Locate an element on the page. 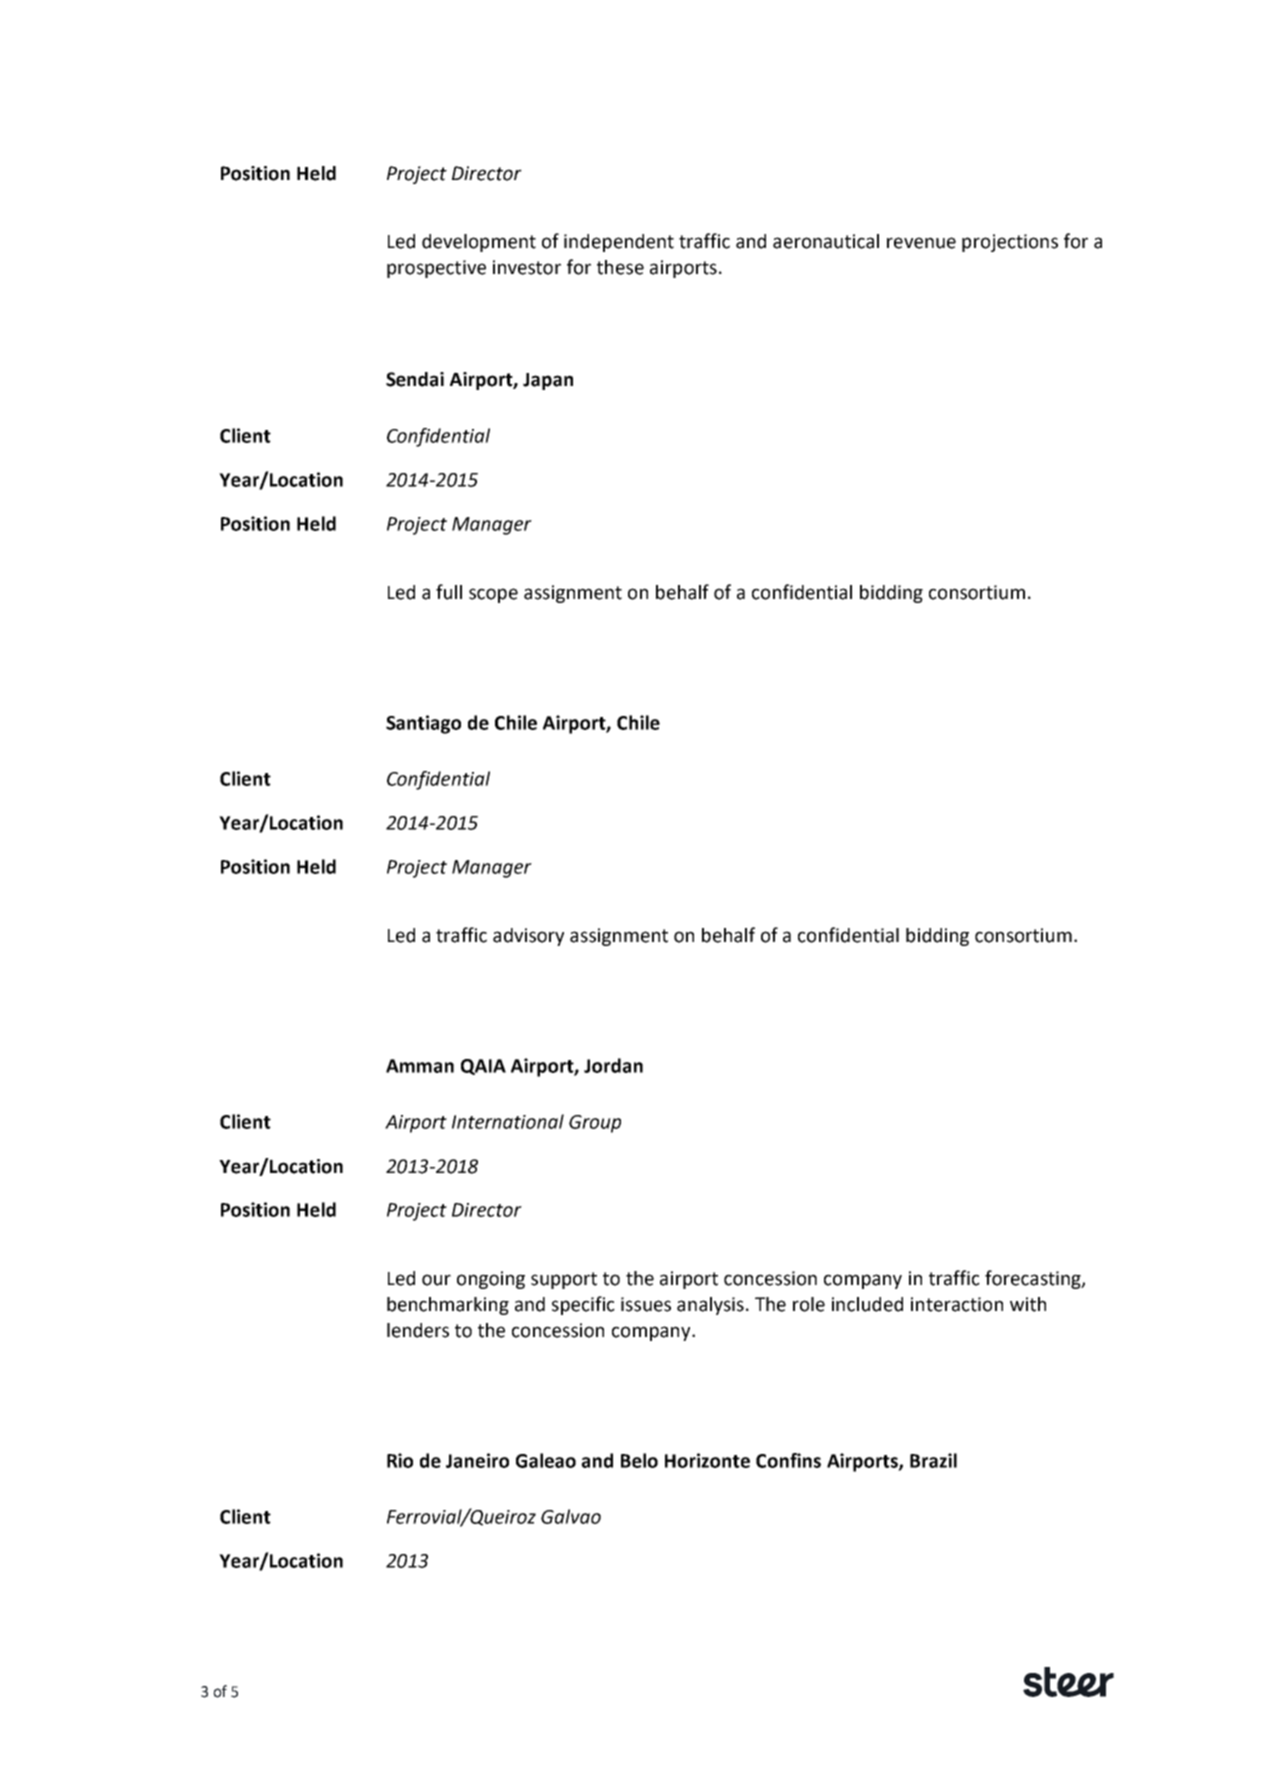 The image size is (1267, 1792). Janeiro is located at coordinates (477, 1460).
